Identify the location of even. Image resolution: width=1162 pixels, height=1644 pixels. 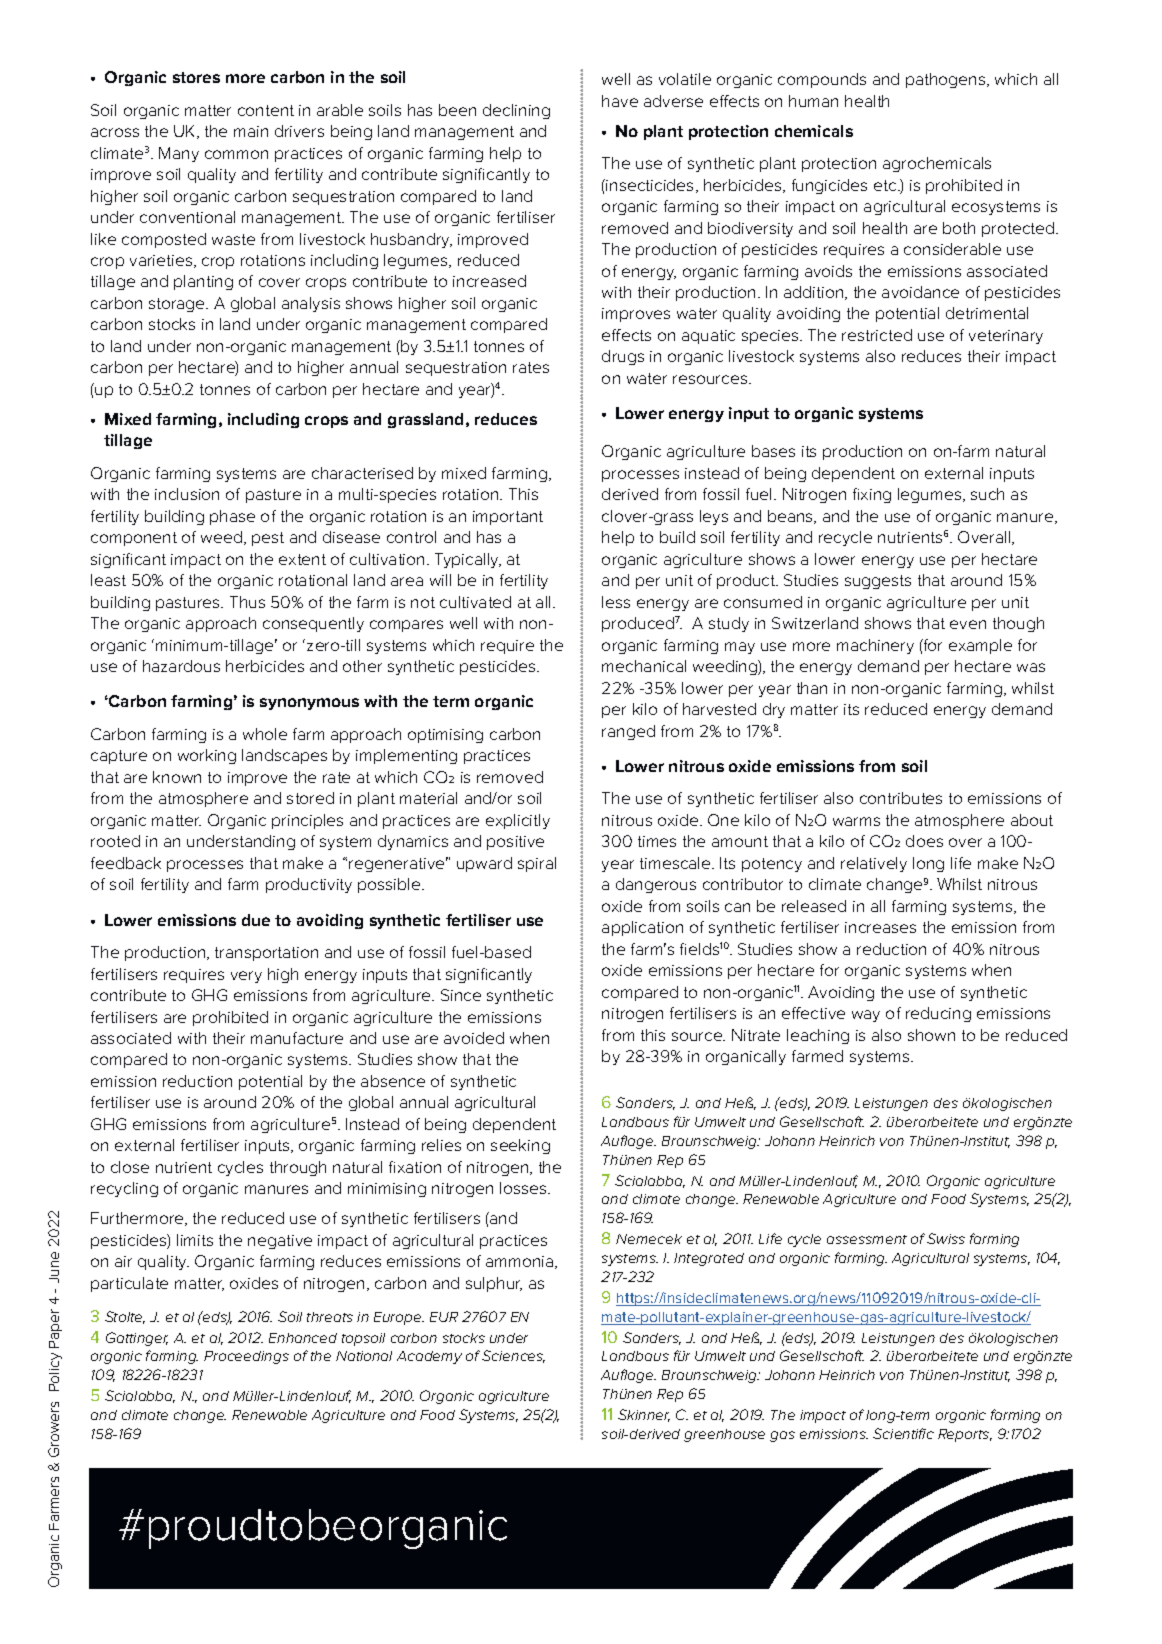
(968, 624).
